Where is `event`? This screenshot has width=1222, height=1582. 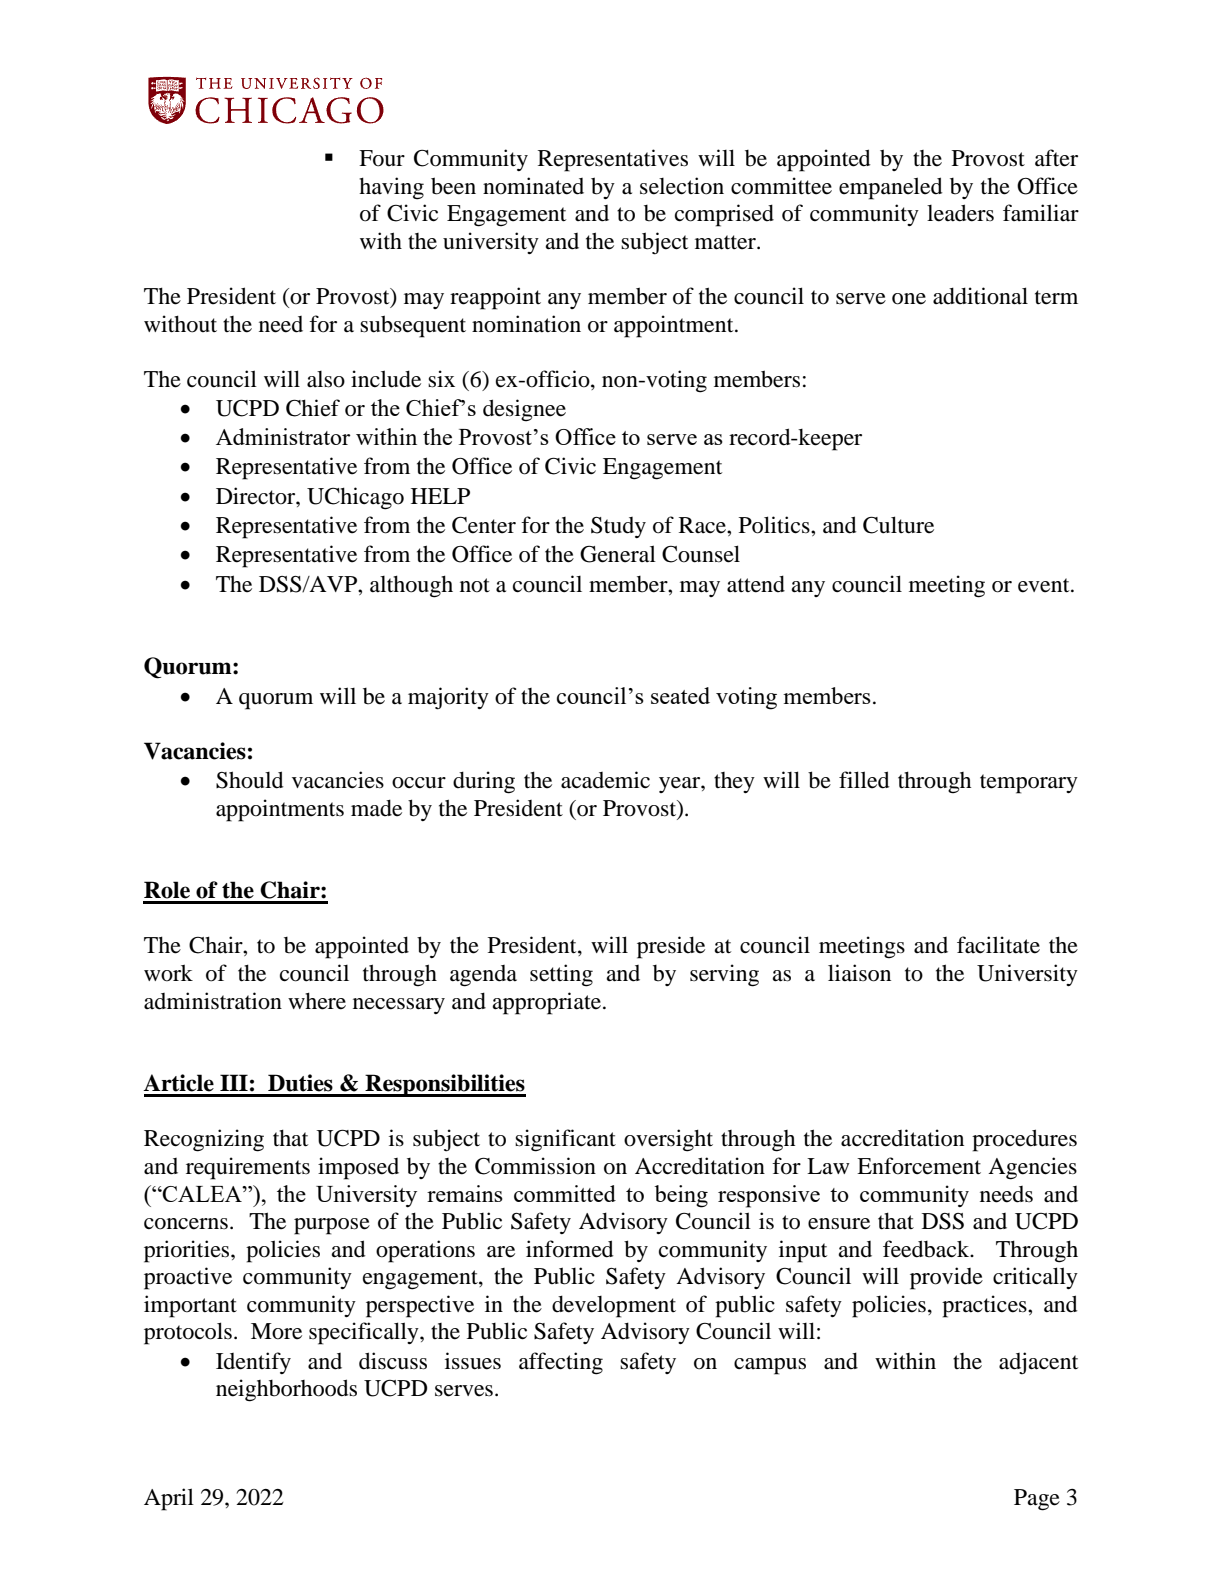
event is located at coordinates (1045, 585).
